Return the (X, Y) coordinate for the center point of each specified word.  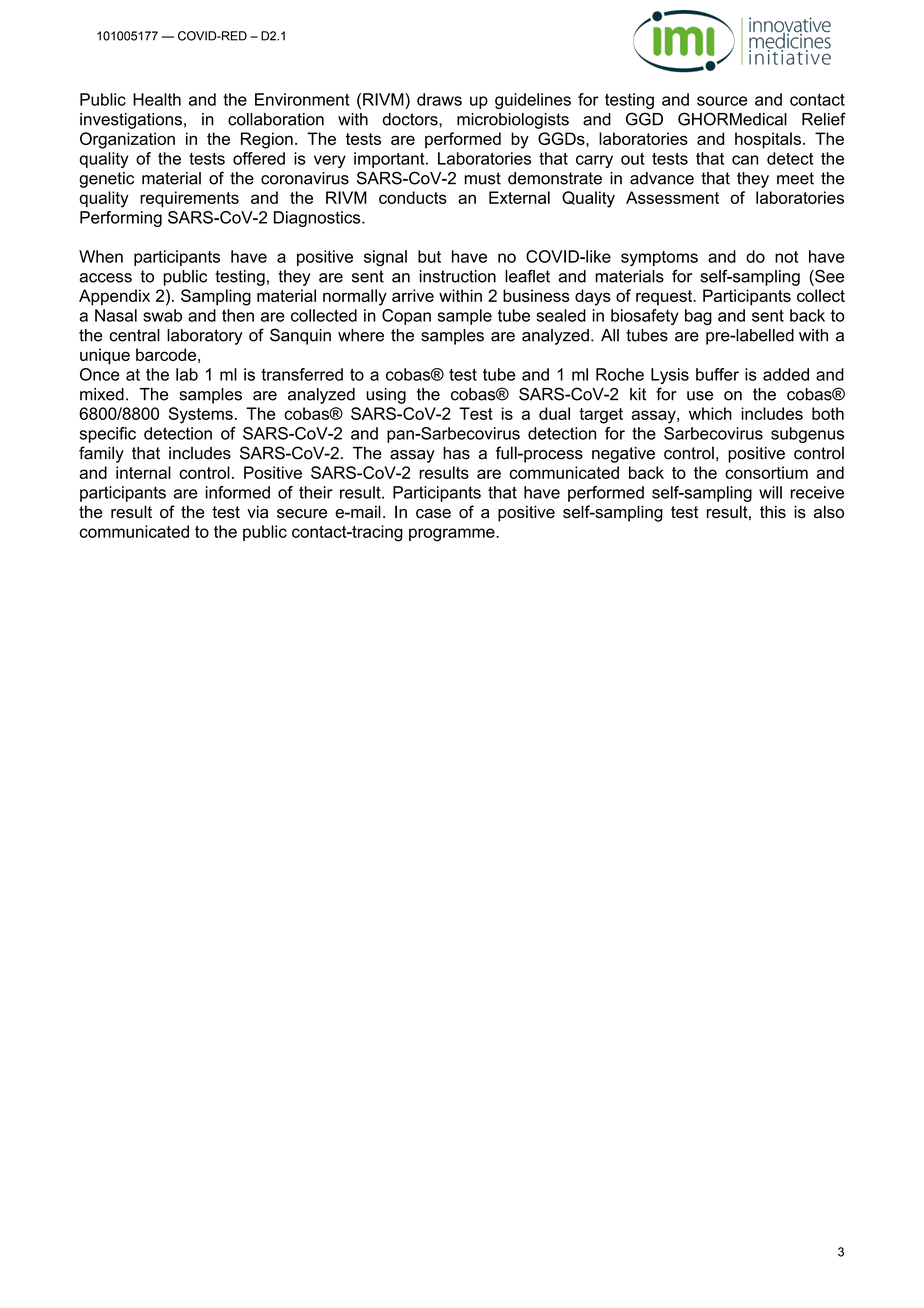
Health (157, 99)
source (722, 101)
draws (439, 99)
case (433, 514)
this (773, 512)
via (257, 512)
